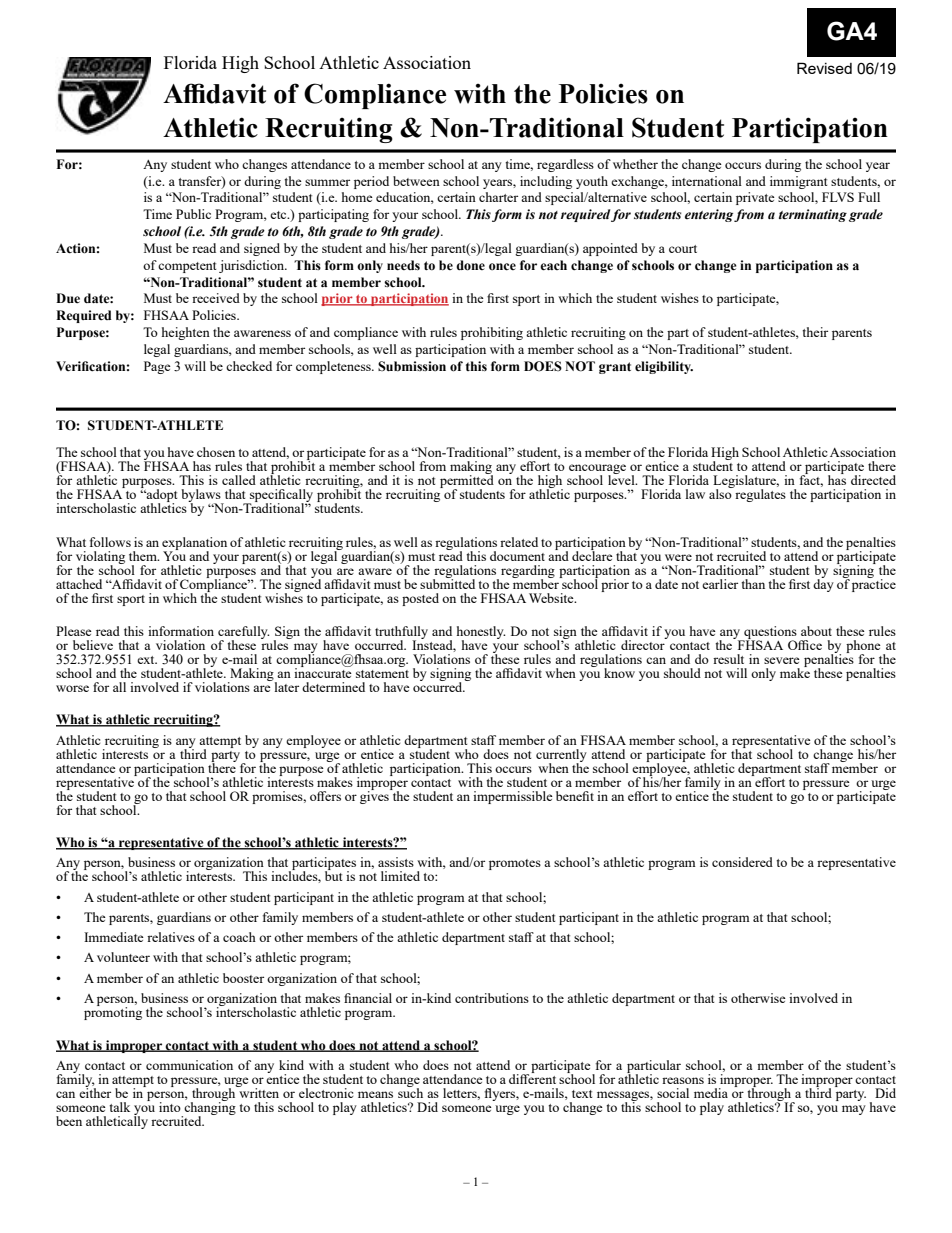  What do you see at coordinates (416, 181) in the screenshot?
I see `between` at bounding box center [416, 181].
